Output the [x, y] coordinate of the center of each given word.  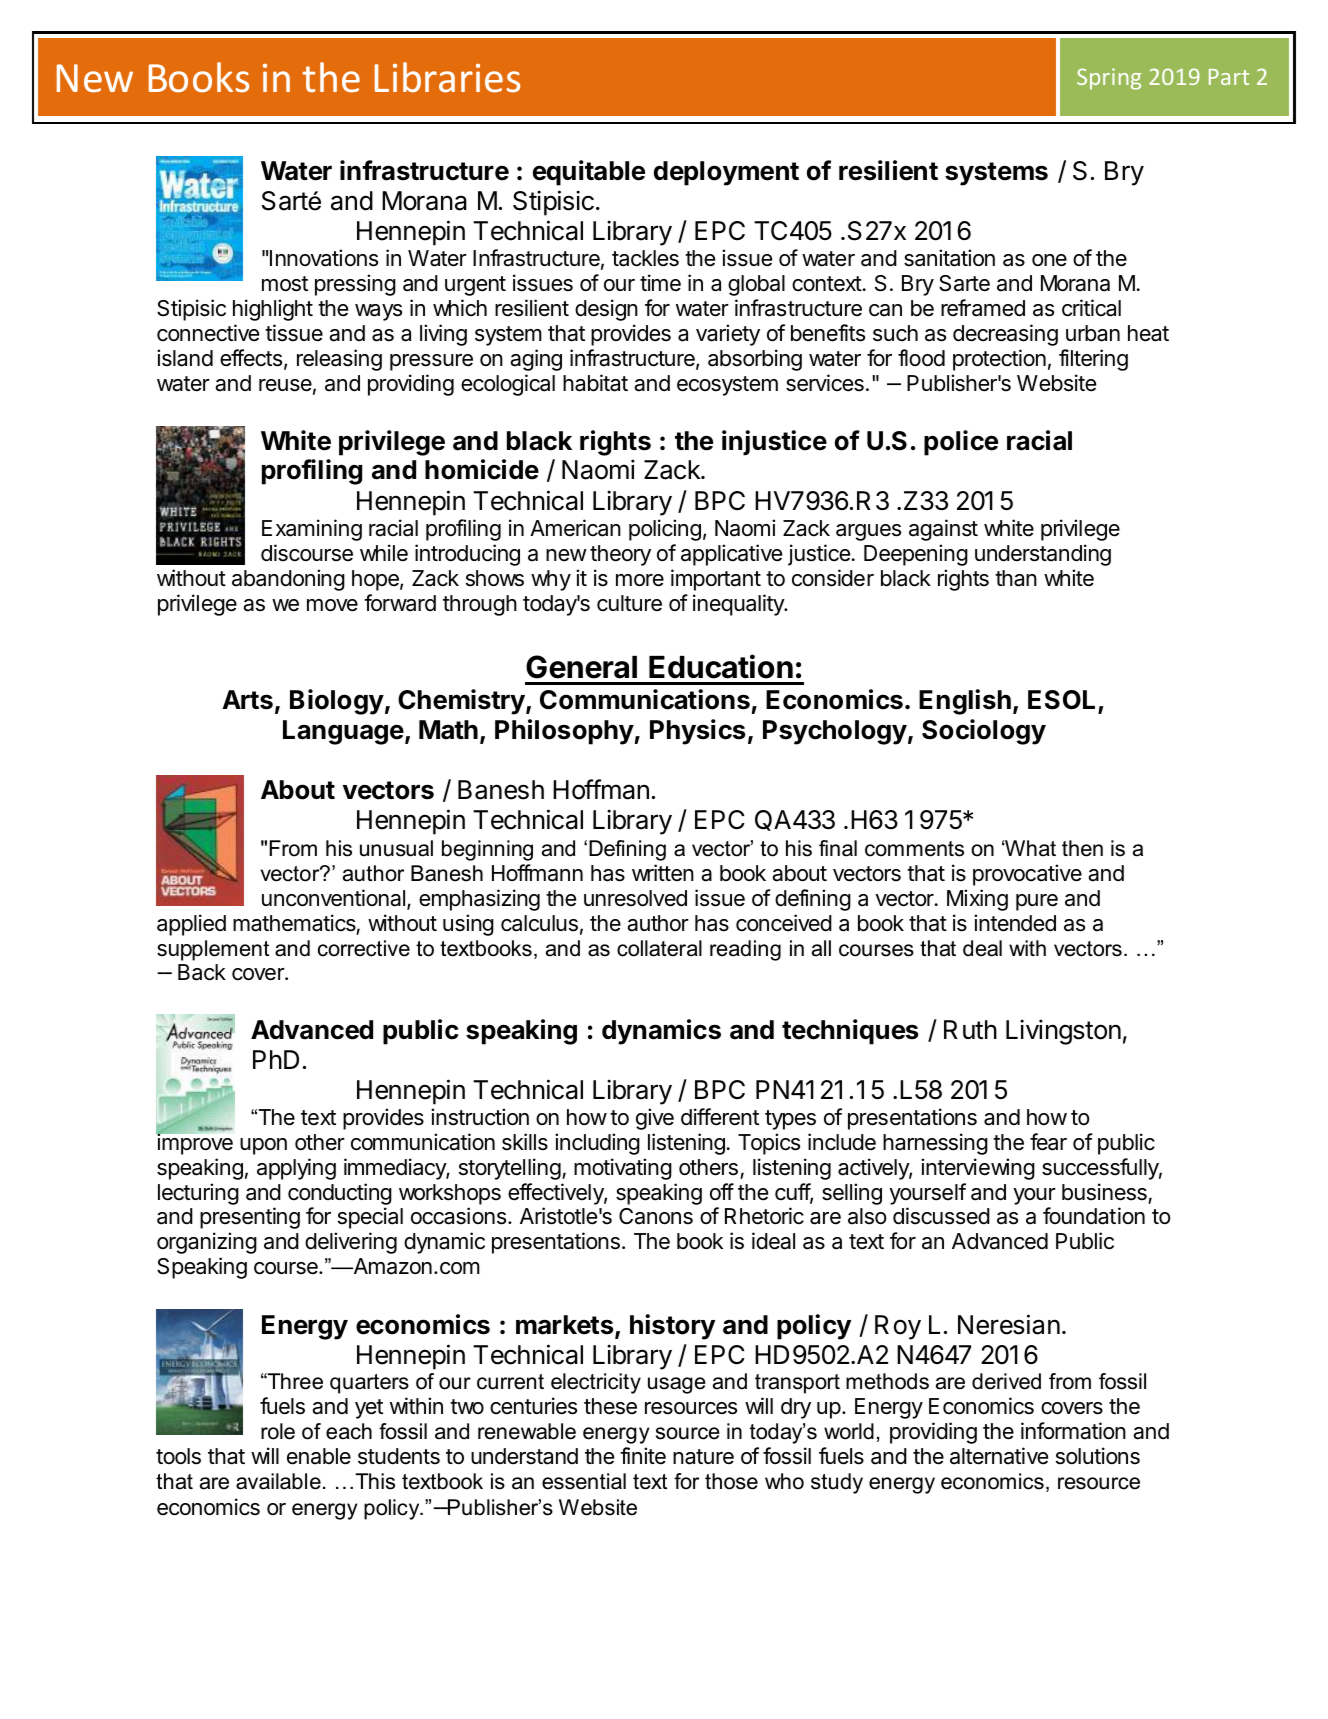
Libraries [447, 77]
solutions [1098, 1456]
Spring [1109, 79]
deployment [726, 173]
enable [319, 1456]
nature [703, 1457]
